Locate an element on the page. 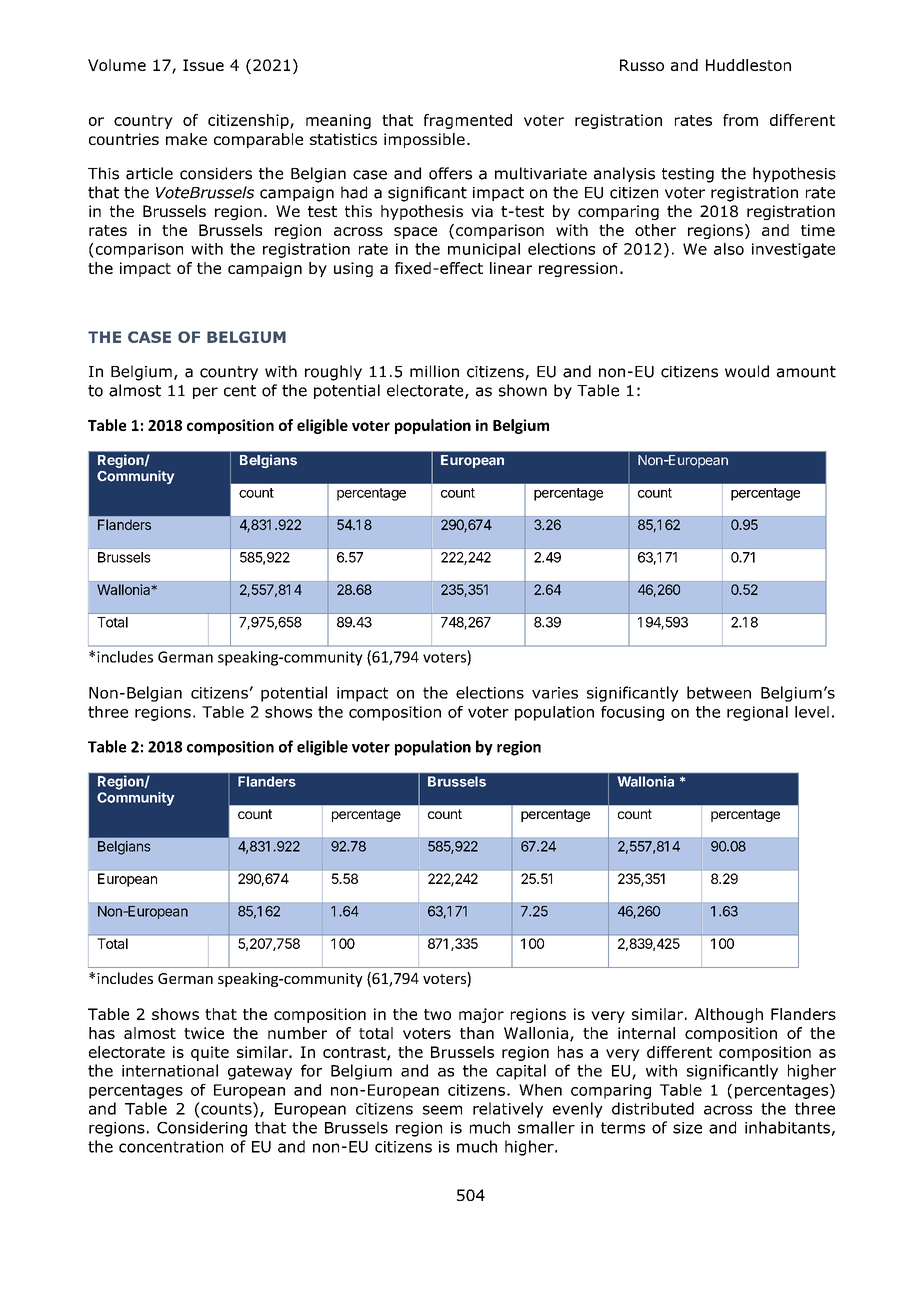 Image resolution: width=924 pixels, height=1309 pixels. Although is located at coordinates (728, 1015).
